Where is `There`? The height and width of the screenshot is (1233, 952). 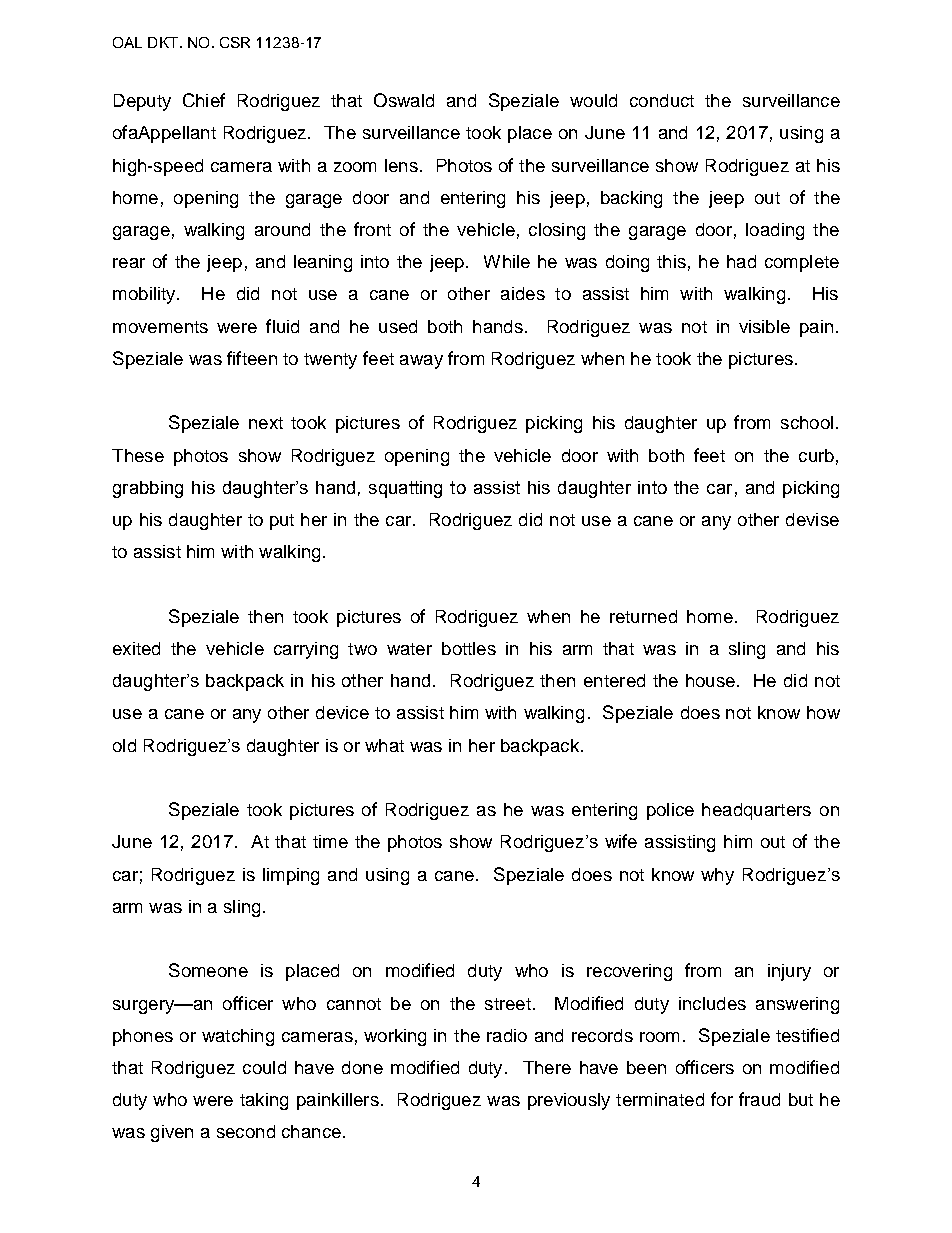
There is located at coordinates (547, 1067).
